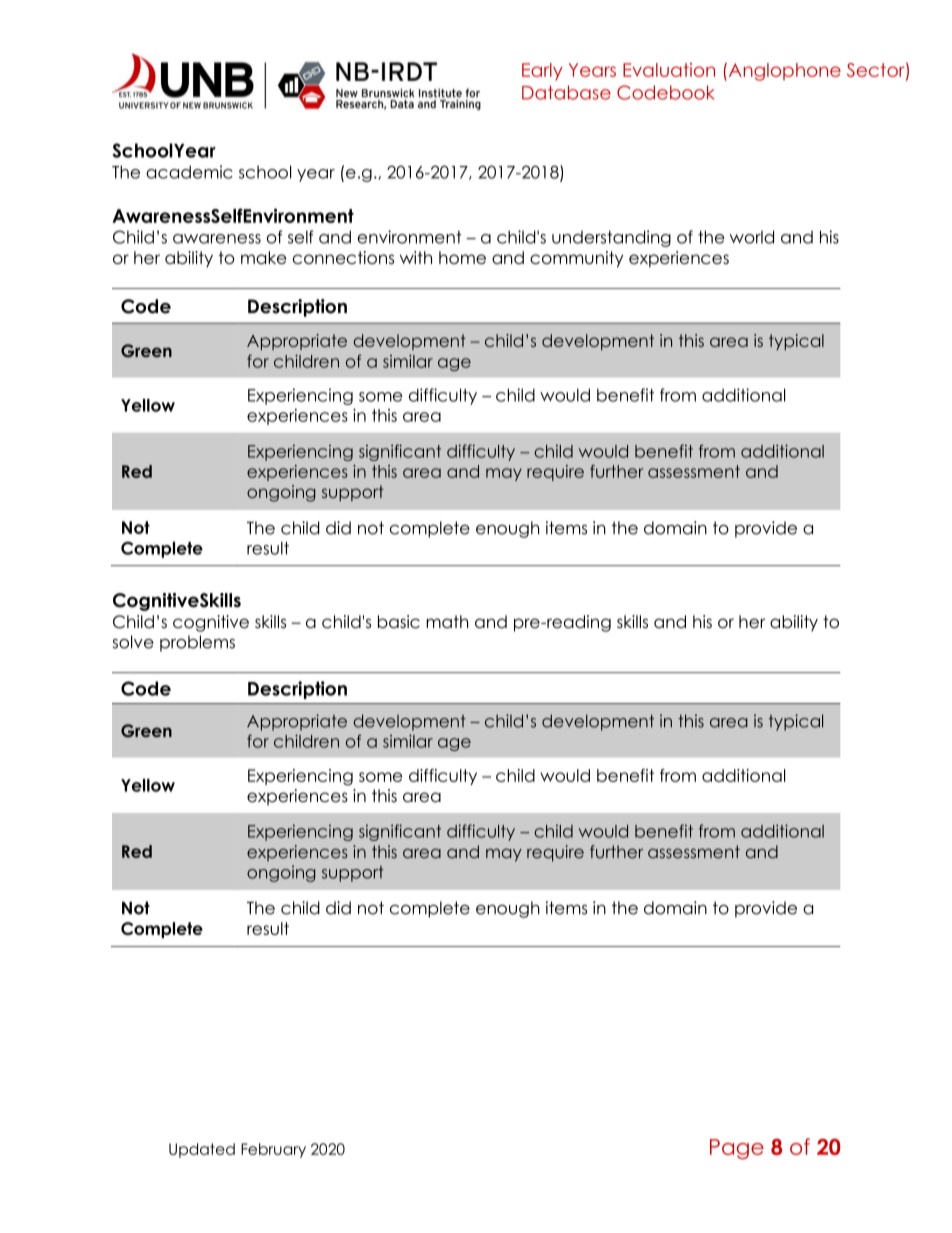 Image resolution: width=952 pixels, height=1233 pixels. Describe the element at coordinates (669, 70) in the screenshot. I see `Evaluation` at that location.
